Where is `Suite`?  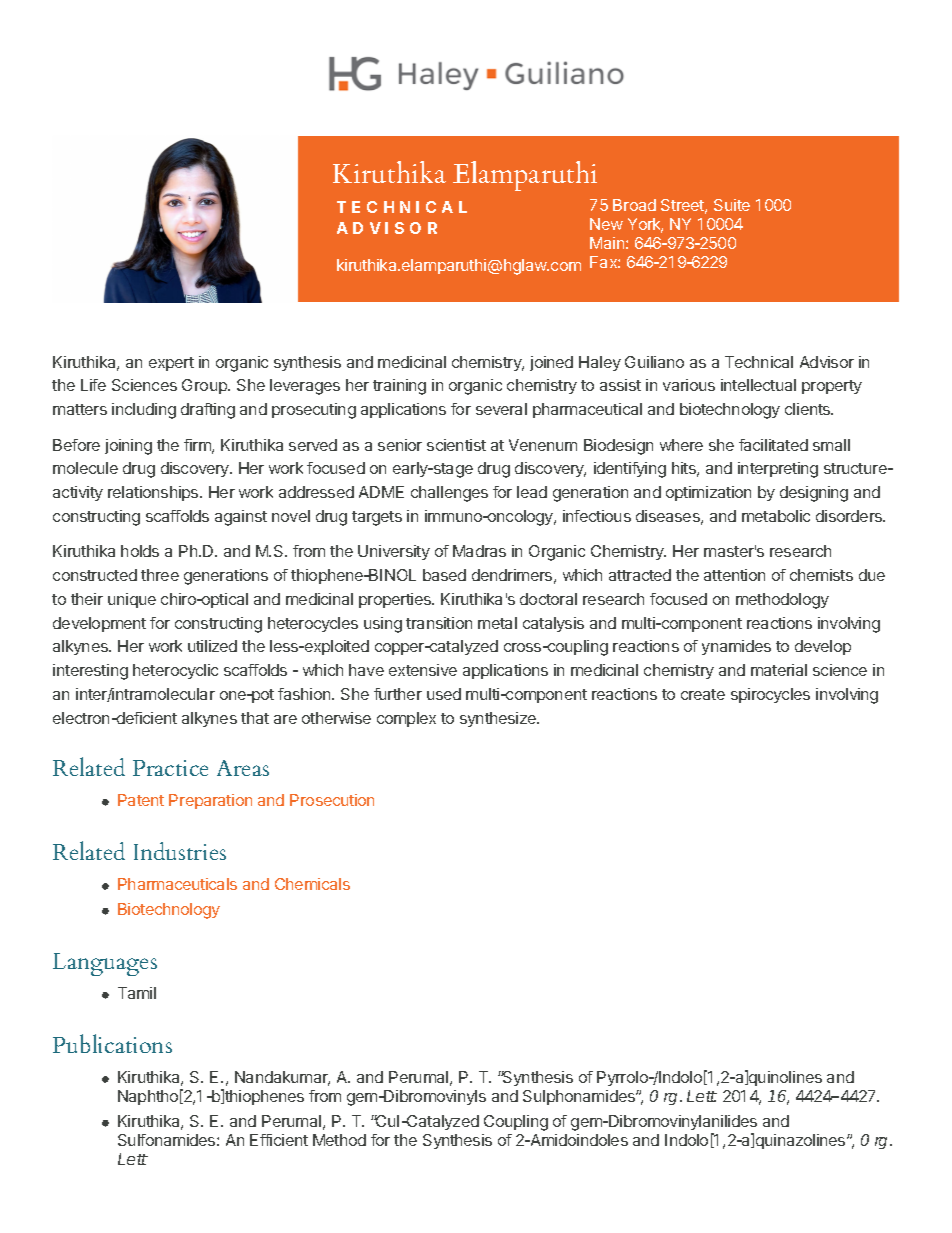 Suite is located at coordinates (732, 205).
